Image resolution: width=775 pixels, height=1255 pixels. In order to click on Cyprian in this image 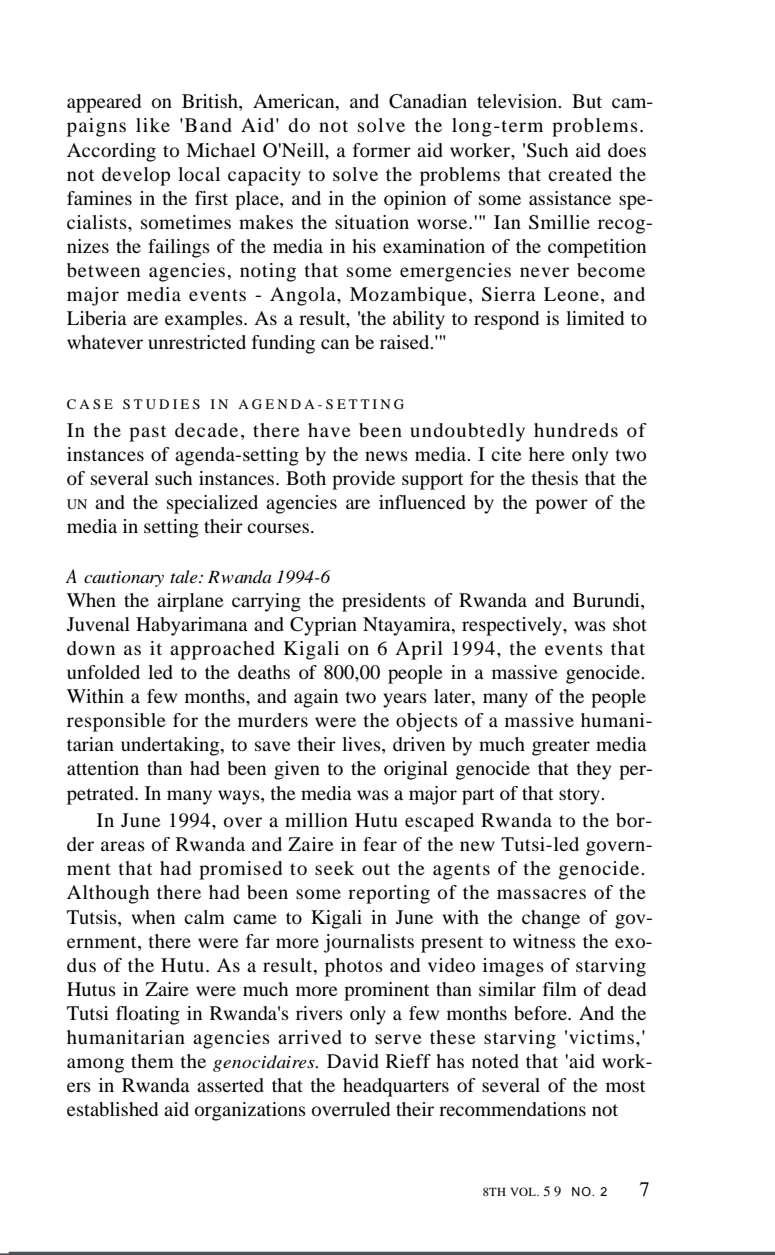, I will do `click(323, 626)`.
